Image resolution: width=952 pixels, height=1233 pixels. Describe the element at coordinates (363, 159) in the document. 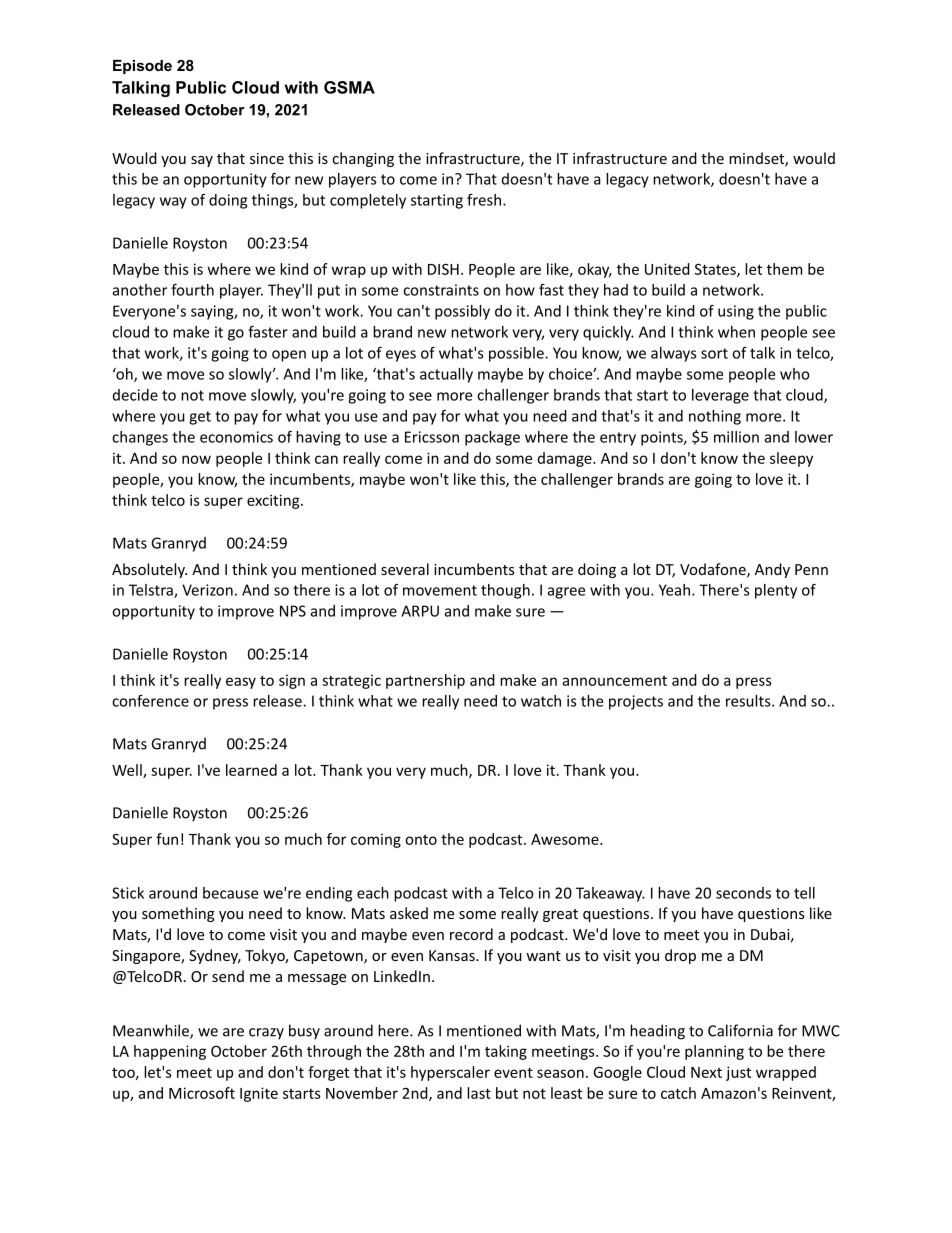

I see `changing` at that location.
